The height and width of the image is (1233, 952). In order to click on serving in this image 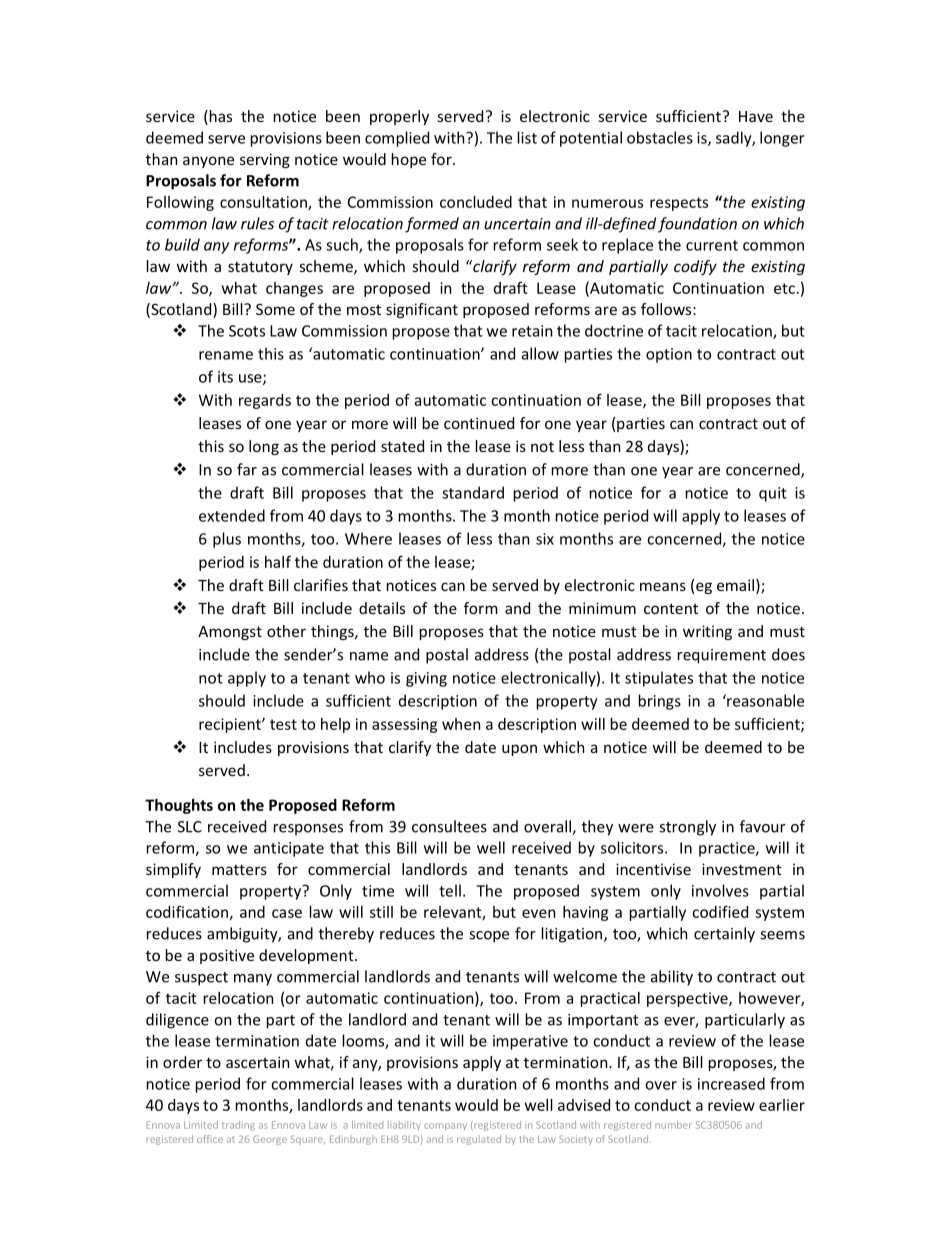, I will do `click(265, 160)`.
